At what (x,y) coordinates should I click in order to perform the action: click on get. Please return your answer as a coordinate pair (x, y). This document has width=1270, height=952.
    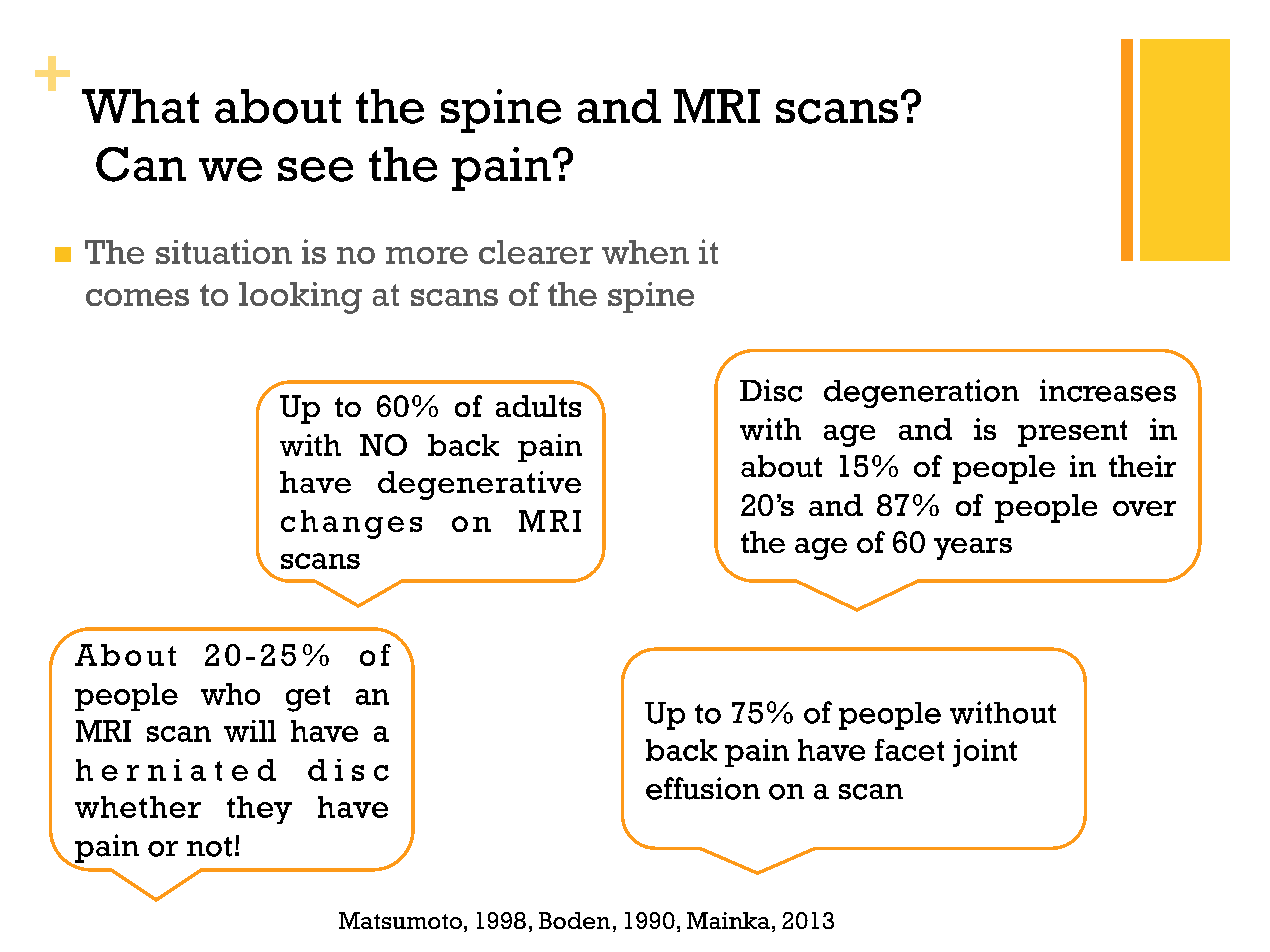
    Looking at the image, I should click on (308, 698).
